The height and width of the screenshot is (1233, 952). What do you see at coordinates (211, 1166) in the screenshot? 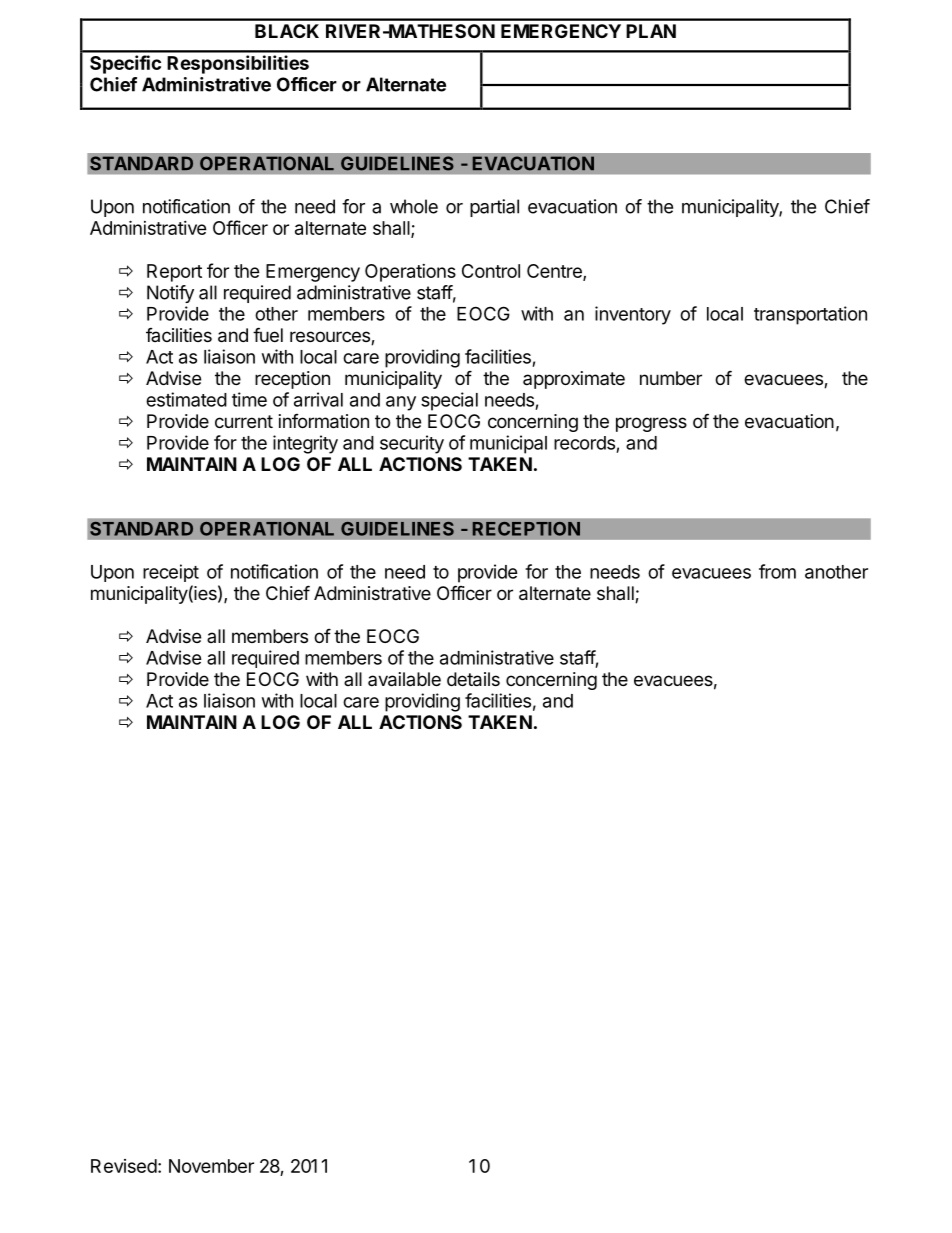
I see `November` at bounding box center [211, 1166].
